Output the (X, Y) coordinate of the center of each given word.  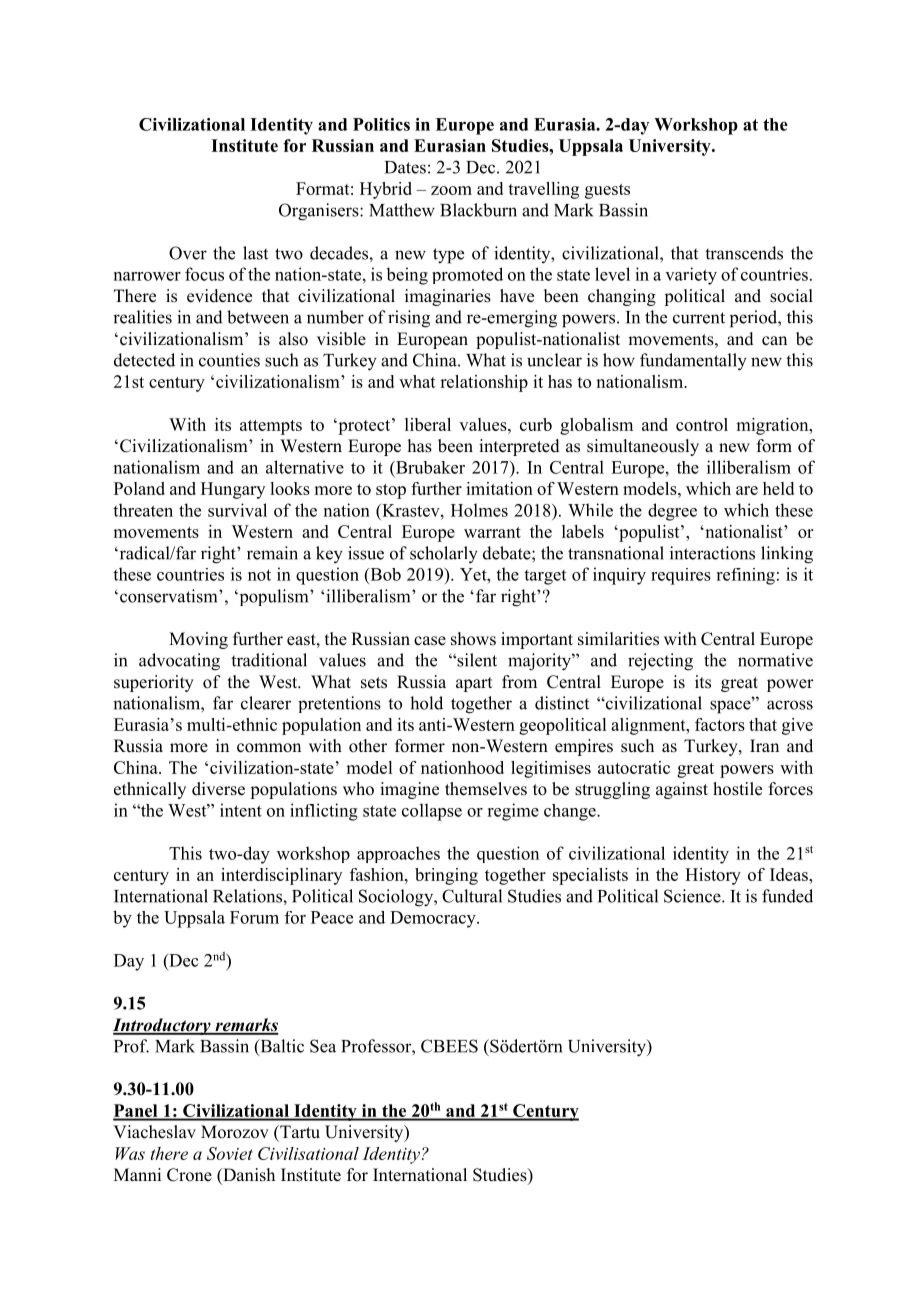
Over (188, 253)
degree (672, 512)
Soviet (230, 1153)
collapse (432, 812)
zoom (451, 190)
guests (607, 191)
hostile (737, 789)
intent (241, 810)
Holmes (479, 510)
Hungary (233, 490)
